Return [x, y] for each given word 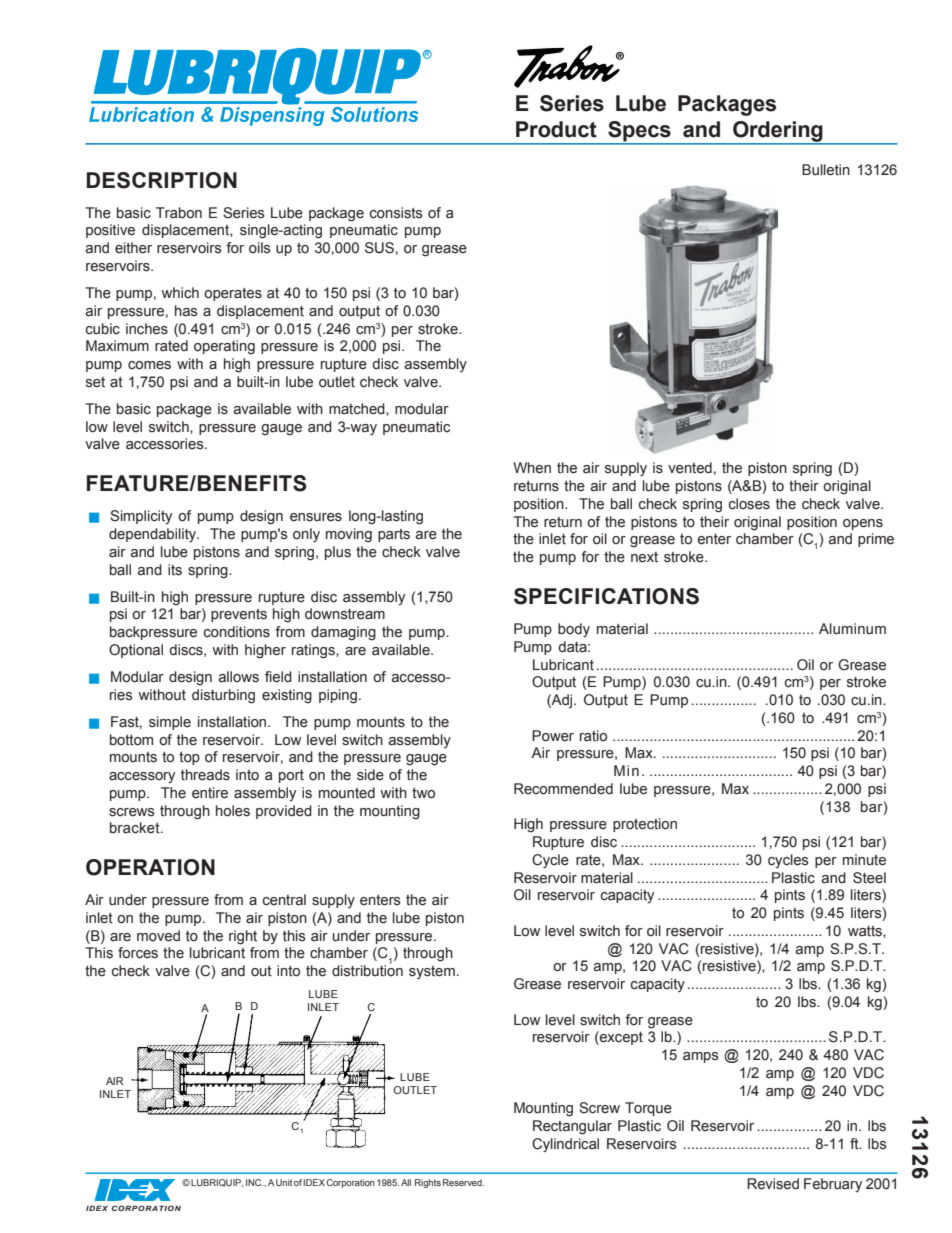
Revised [773, 1184]
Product [556, 129]
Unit [284, 1182]
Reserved [463, 1182]
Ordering [778, 132]
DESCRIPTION [162, 180]
